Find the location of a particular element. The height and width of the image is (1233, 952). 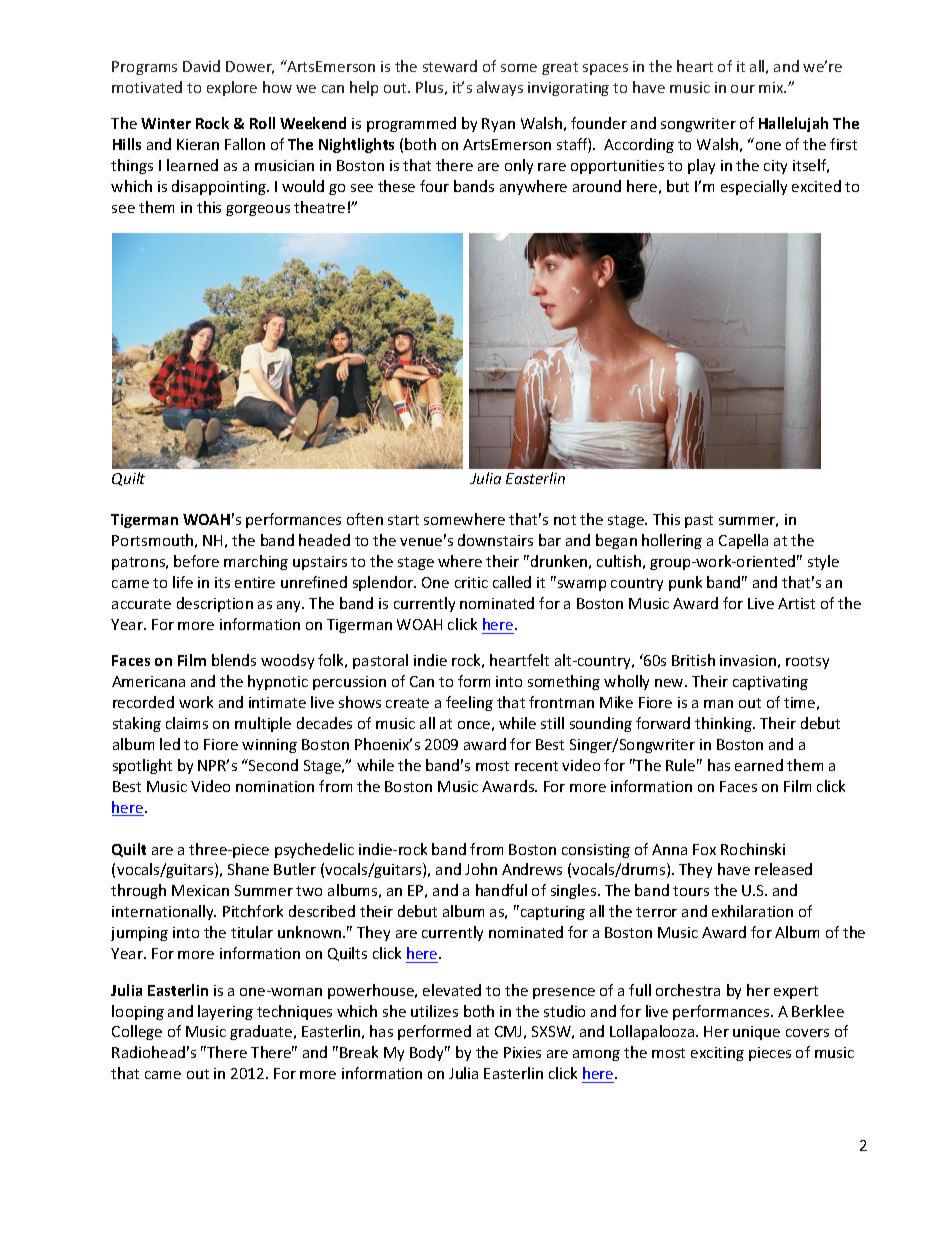

always is located at coordinates (500, 88).
